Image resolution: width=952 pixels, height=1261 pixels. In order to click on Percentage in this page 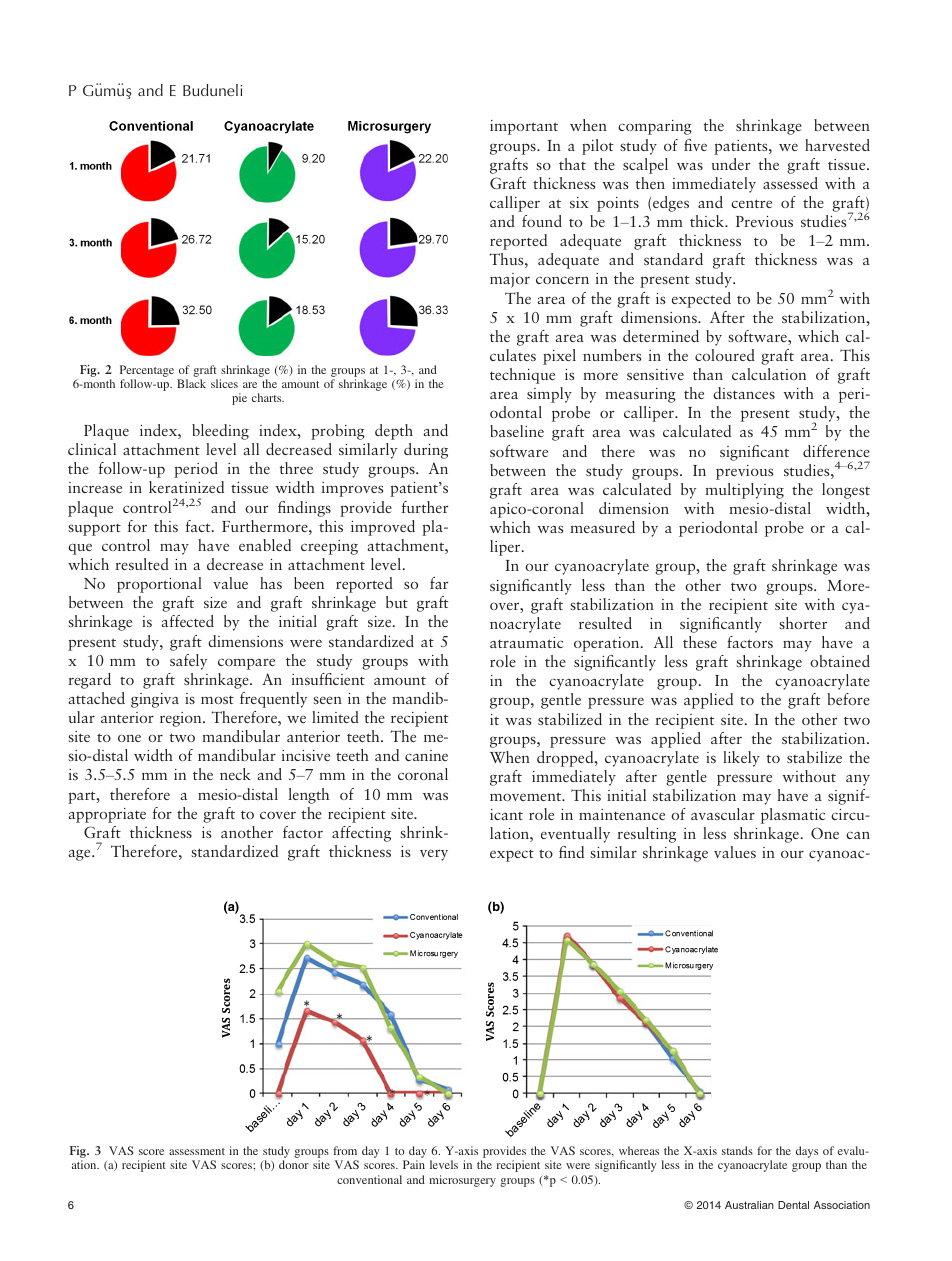, I will do `click(147, 371)`.
